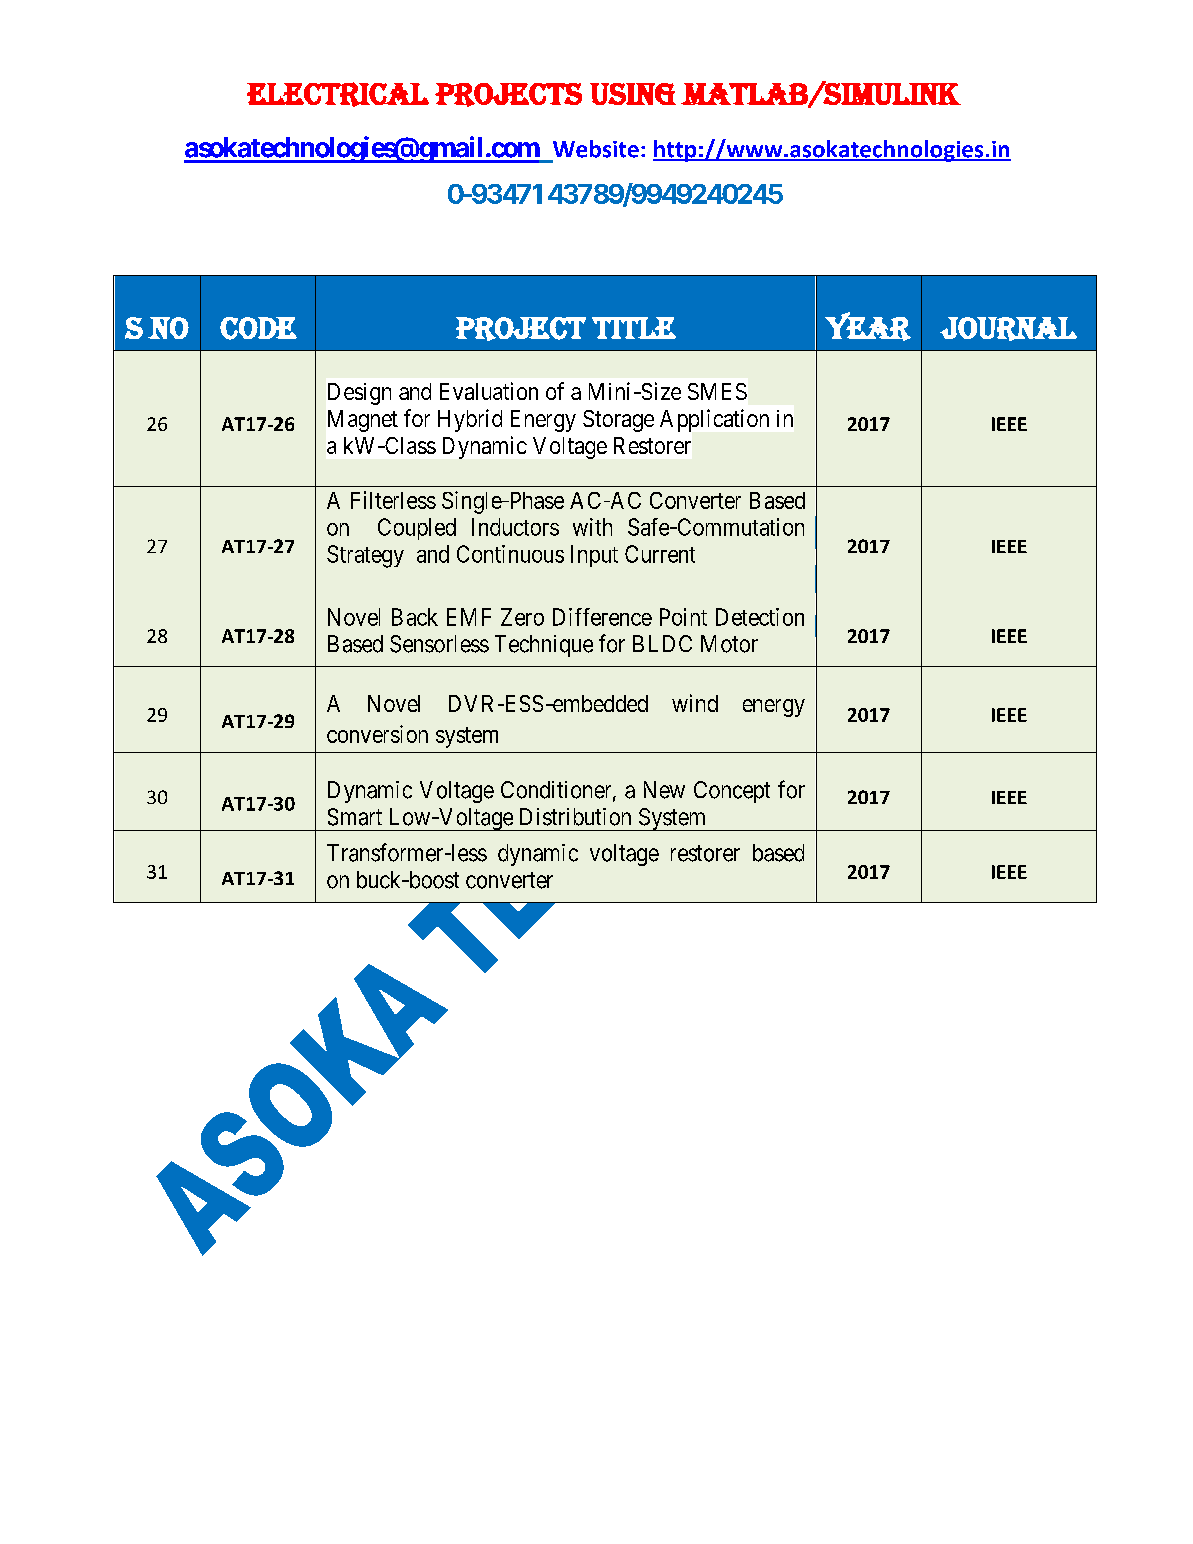  I want to click on Application, so click(714, 420).
